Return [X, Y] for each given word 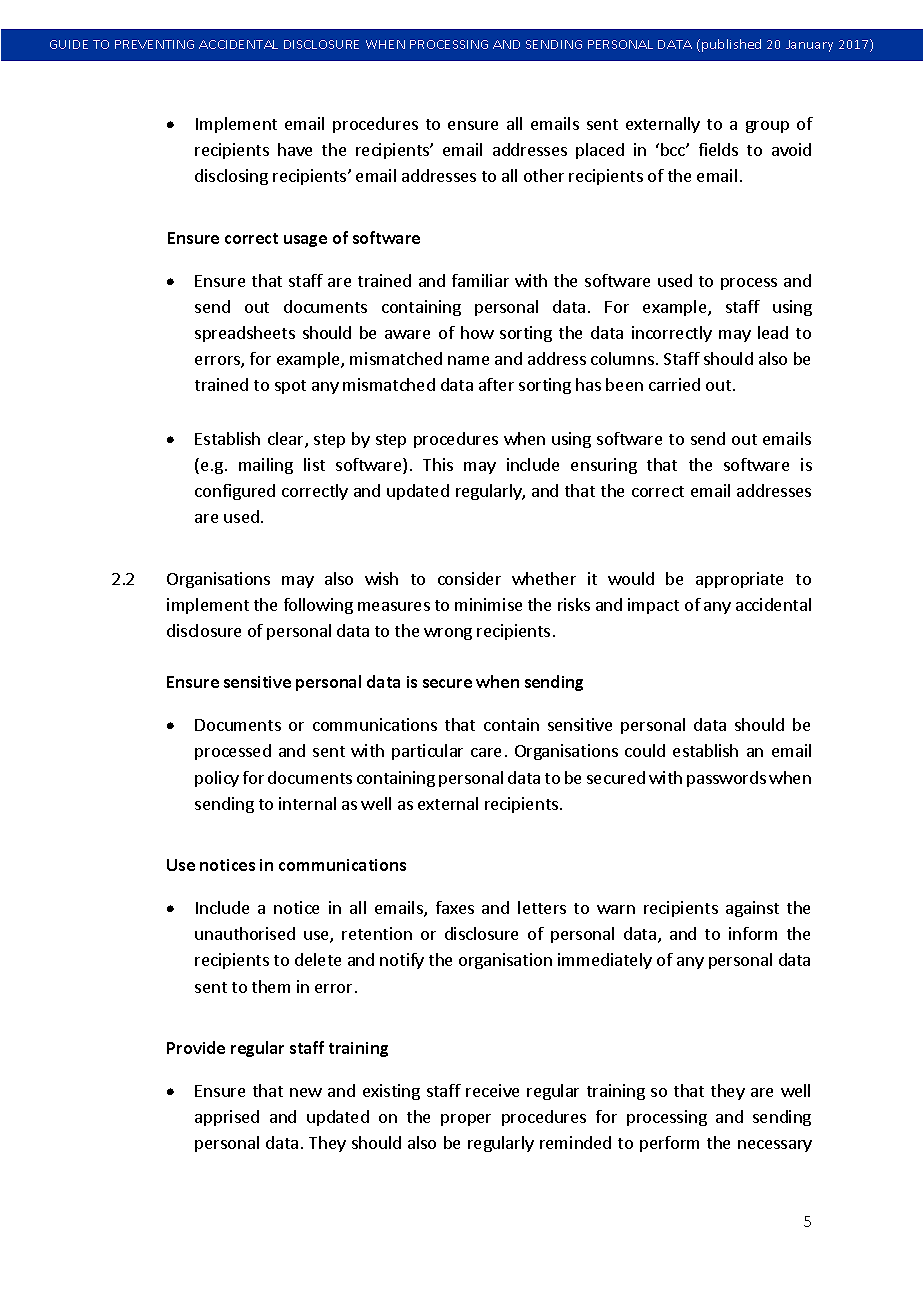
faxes [455, 907]
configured [235, 492]
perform [669, 1144]
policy [217, 779]
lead [773, 332]
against [752, 909]
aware [407, 334]
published [731, 45]
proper [466, 1120]
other [544, 175]
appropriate [739, 580]
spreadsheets [245, 334]
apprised [227, 1118]
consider [469, 578]
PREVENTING [154, 44]
